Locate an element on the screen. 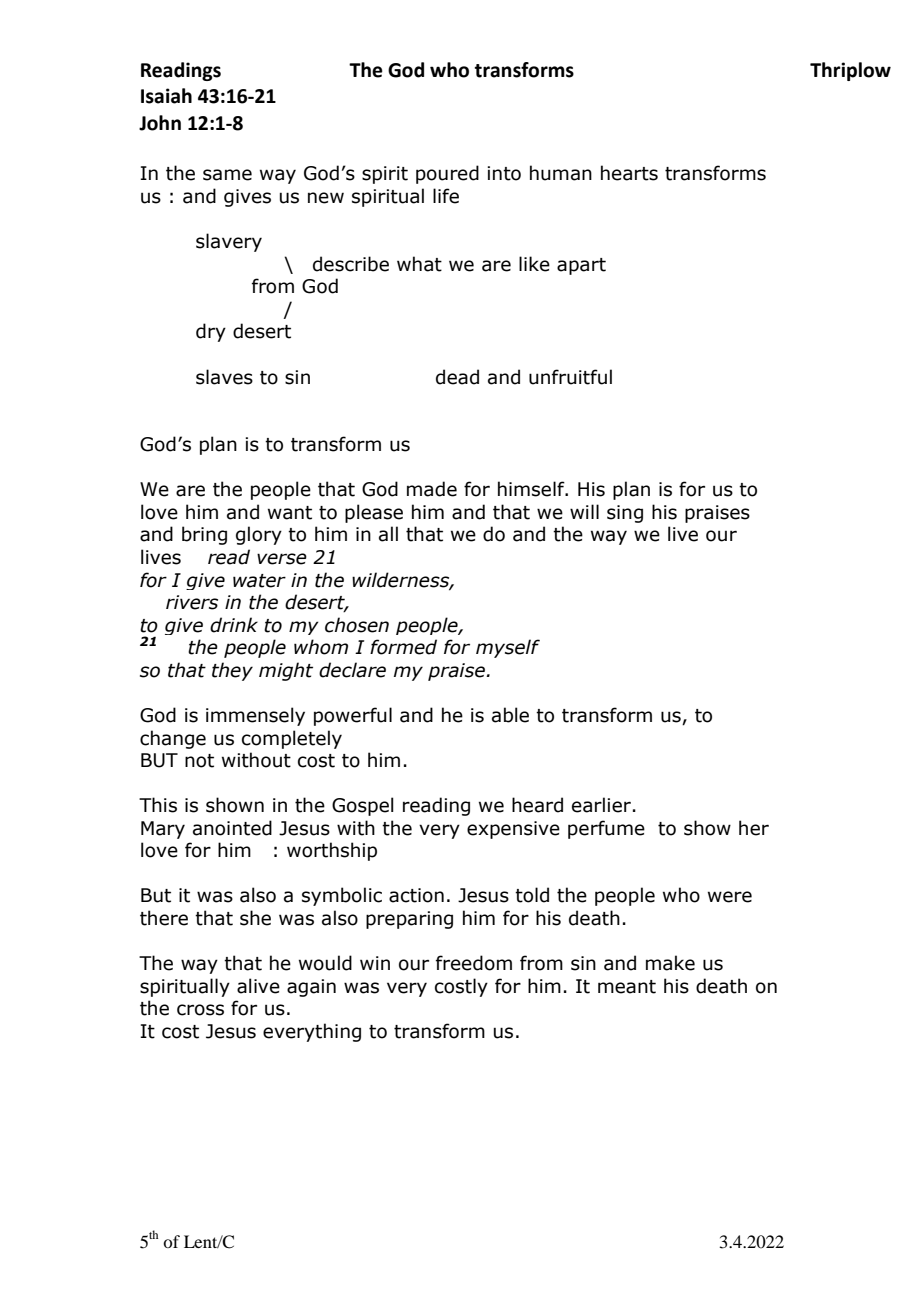 This screenshot has width=924, height=1308. poured is located at coordinates (447, 174).
